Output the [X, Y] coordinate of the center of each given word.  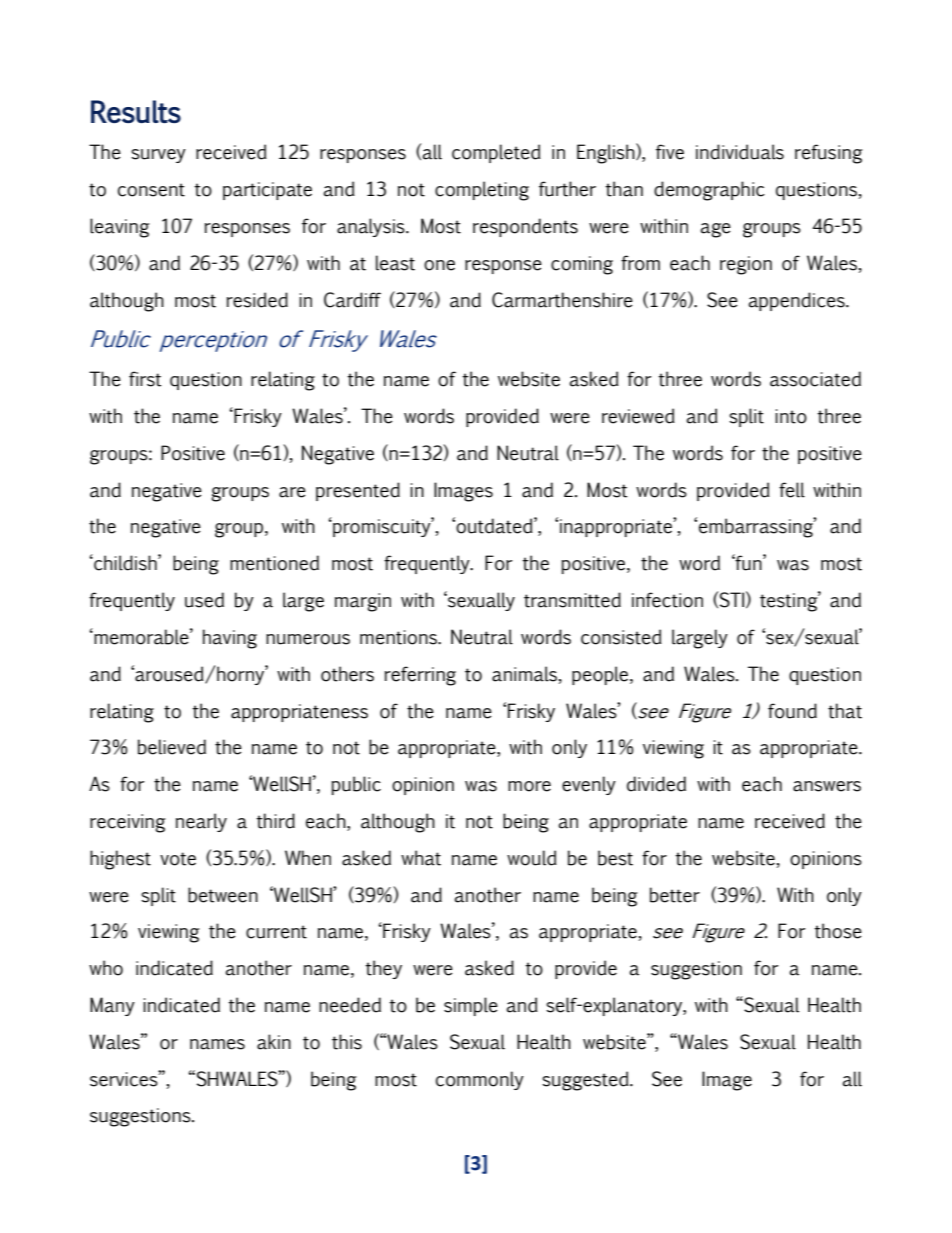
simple [471, 1006]
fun [749, 562]
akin [274, 1042]
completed [496, 153]
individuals [740, 152]
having [230, 639]
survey [158, 156]
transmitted [572, 600]
